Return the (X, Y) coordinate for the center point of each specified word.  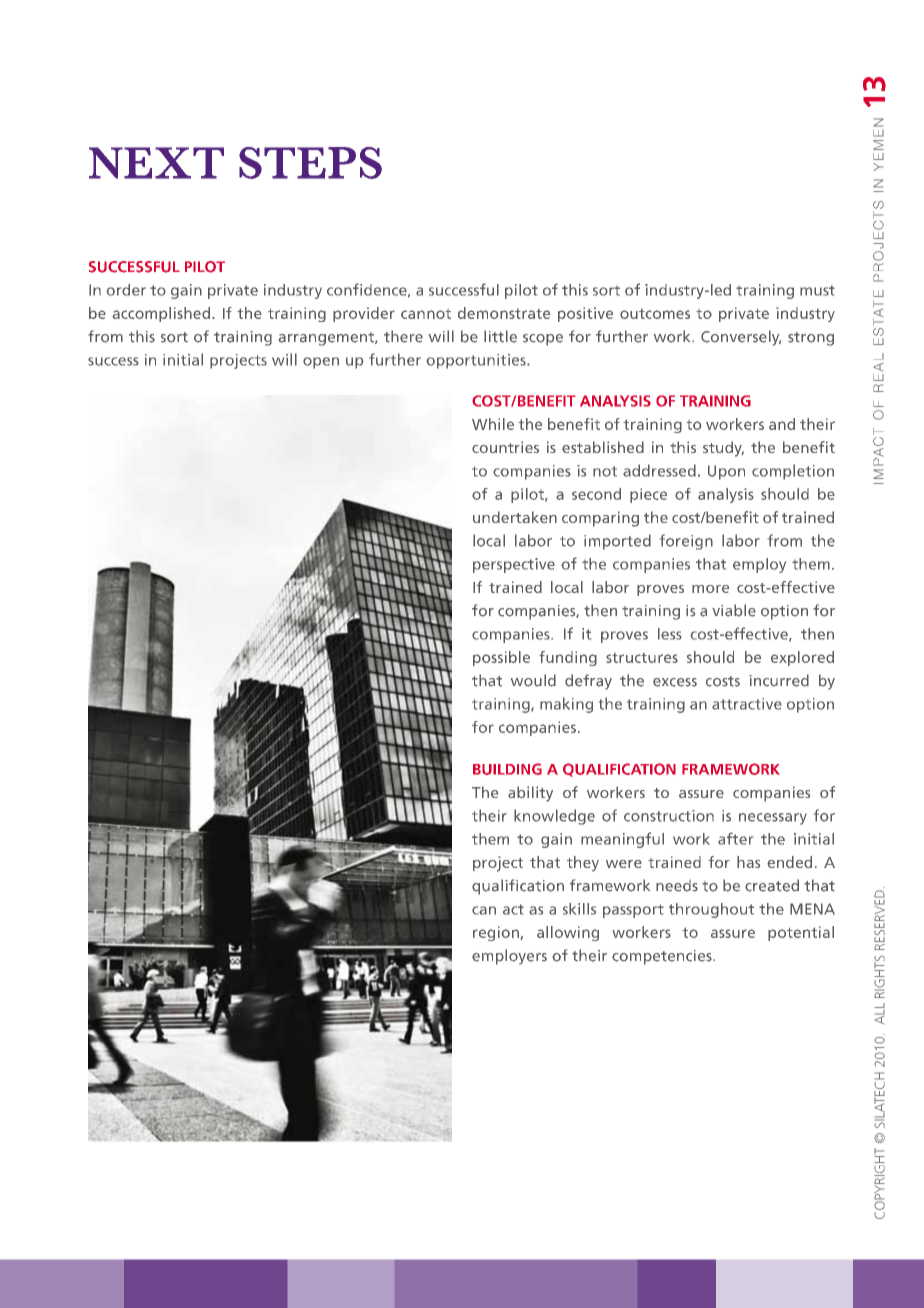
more (710, 589)
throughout (711, 910)
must (817, 290)
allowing (568, 933)
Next (156, 163)
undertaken (515, 517)
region (497, 933)
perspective (514, 565)
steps (310, 163)
